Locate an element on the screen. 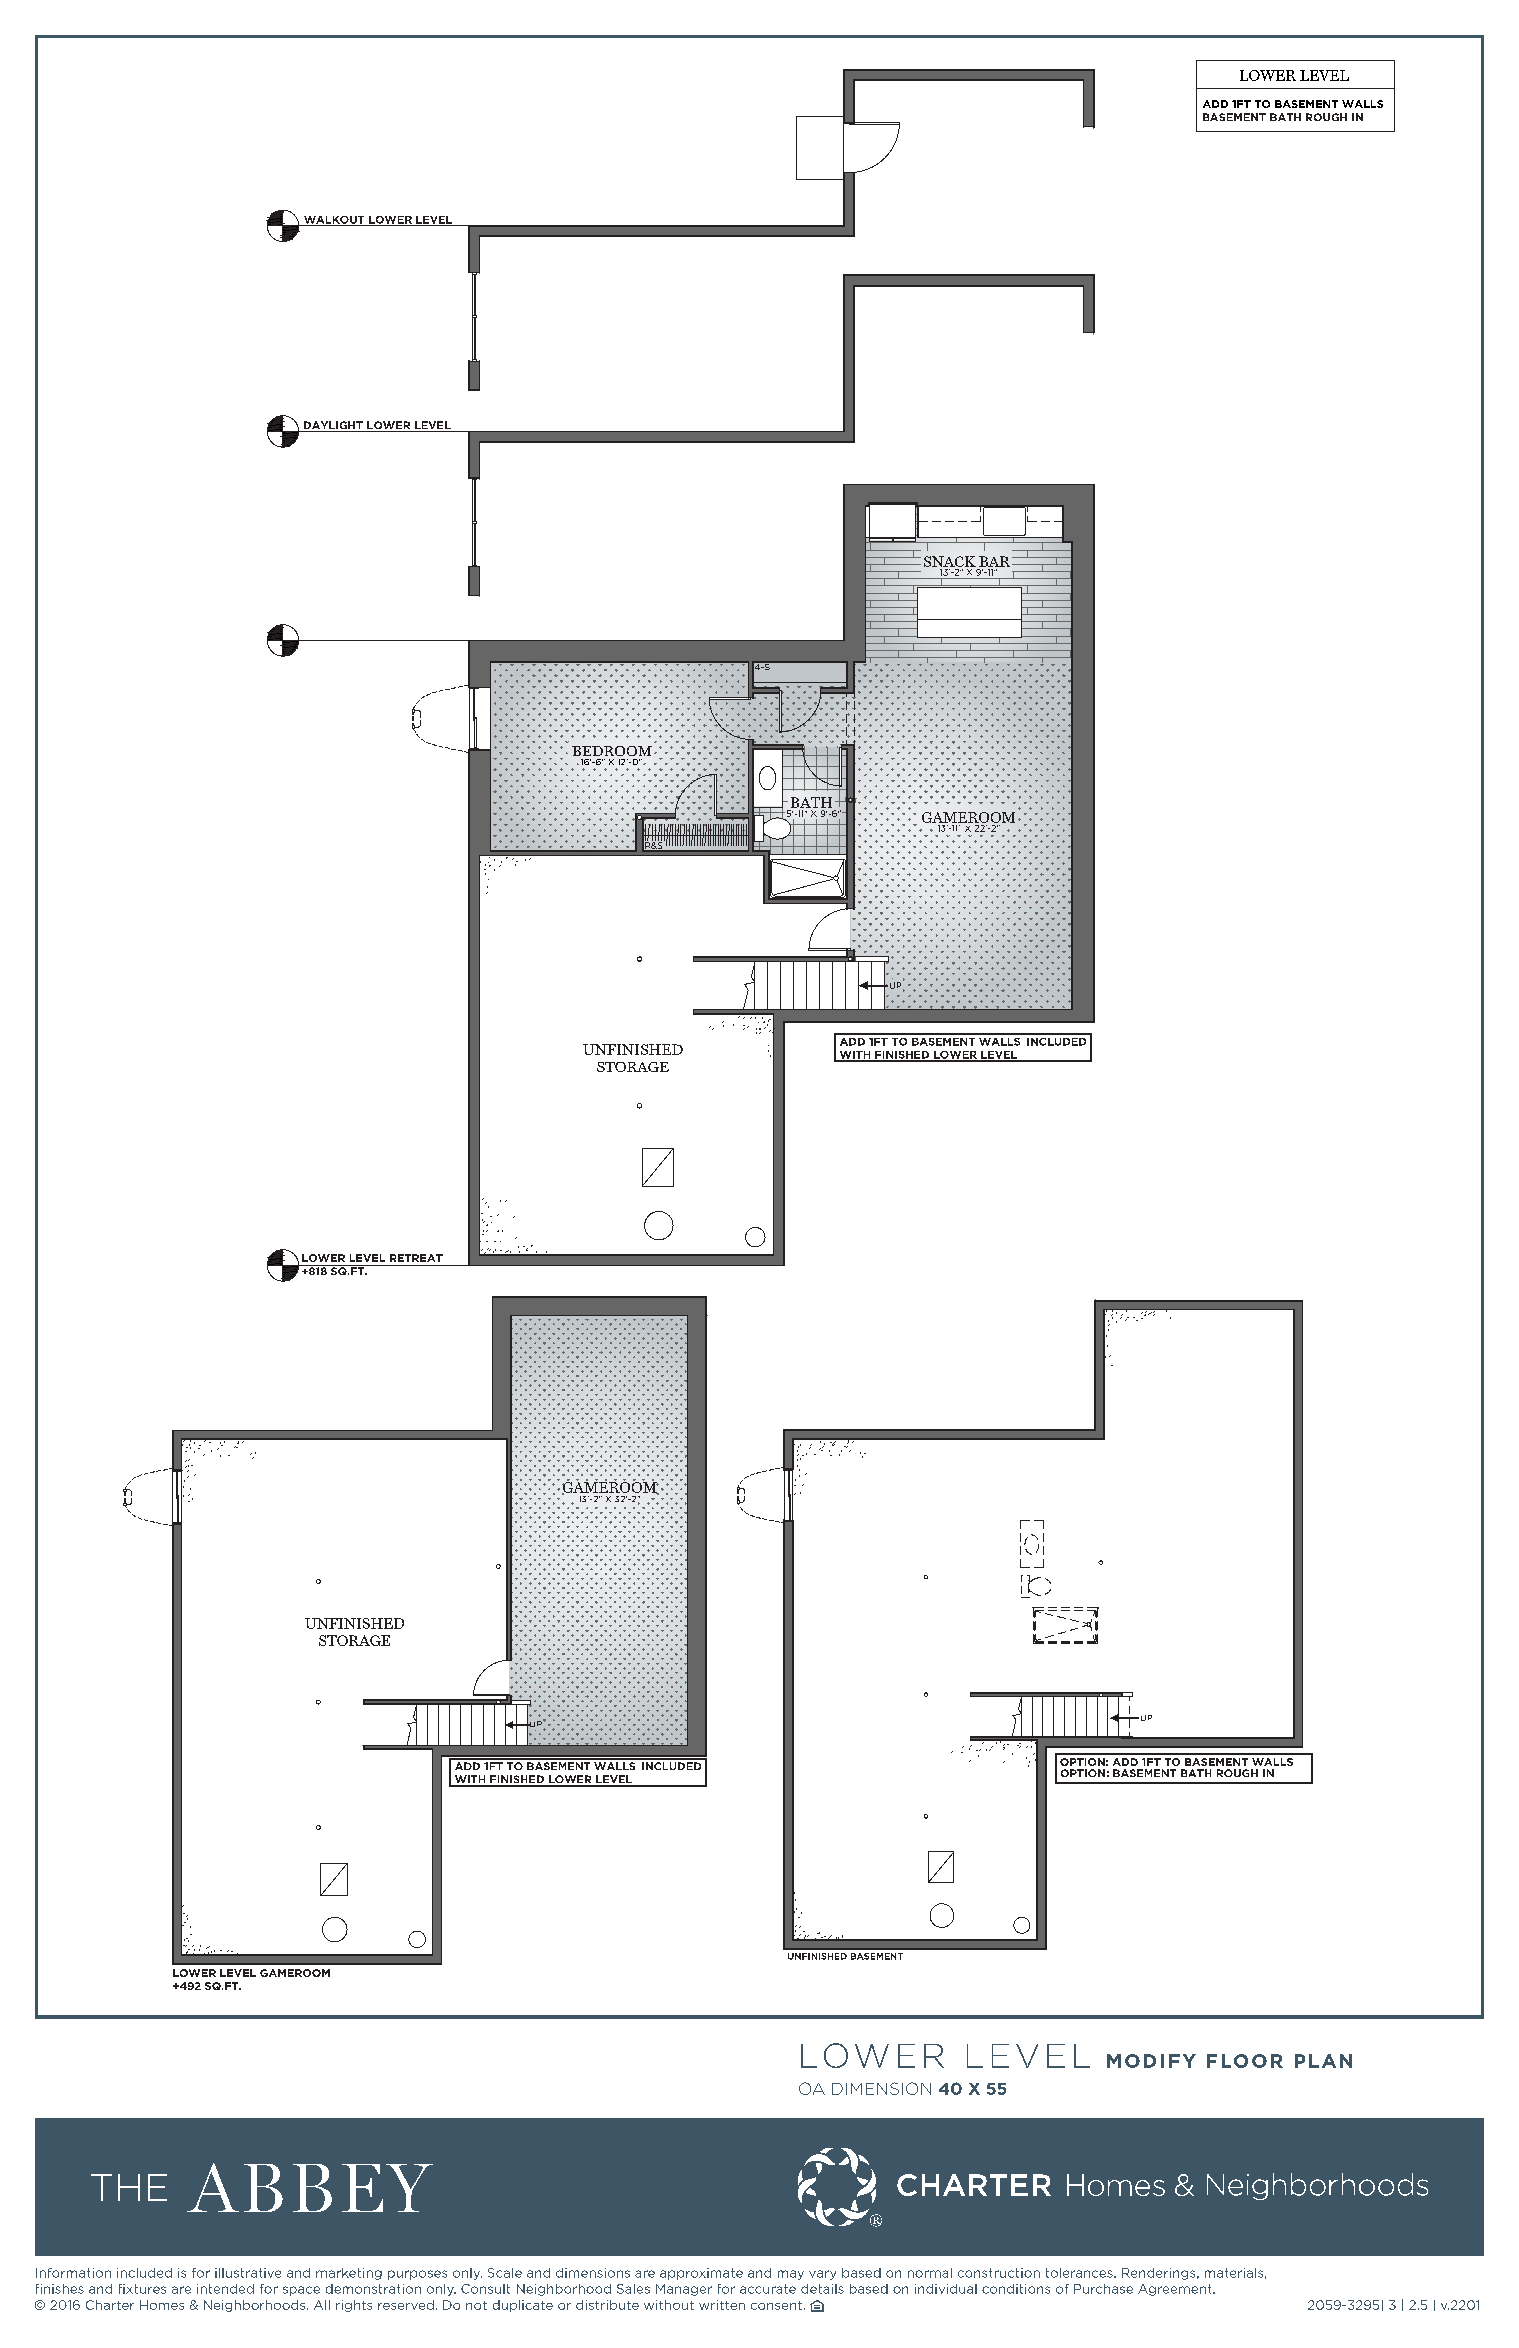 This screenshot has height=2348, width=1519. BAR is located at coordinates (996, 561).
